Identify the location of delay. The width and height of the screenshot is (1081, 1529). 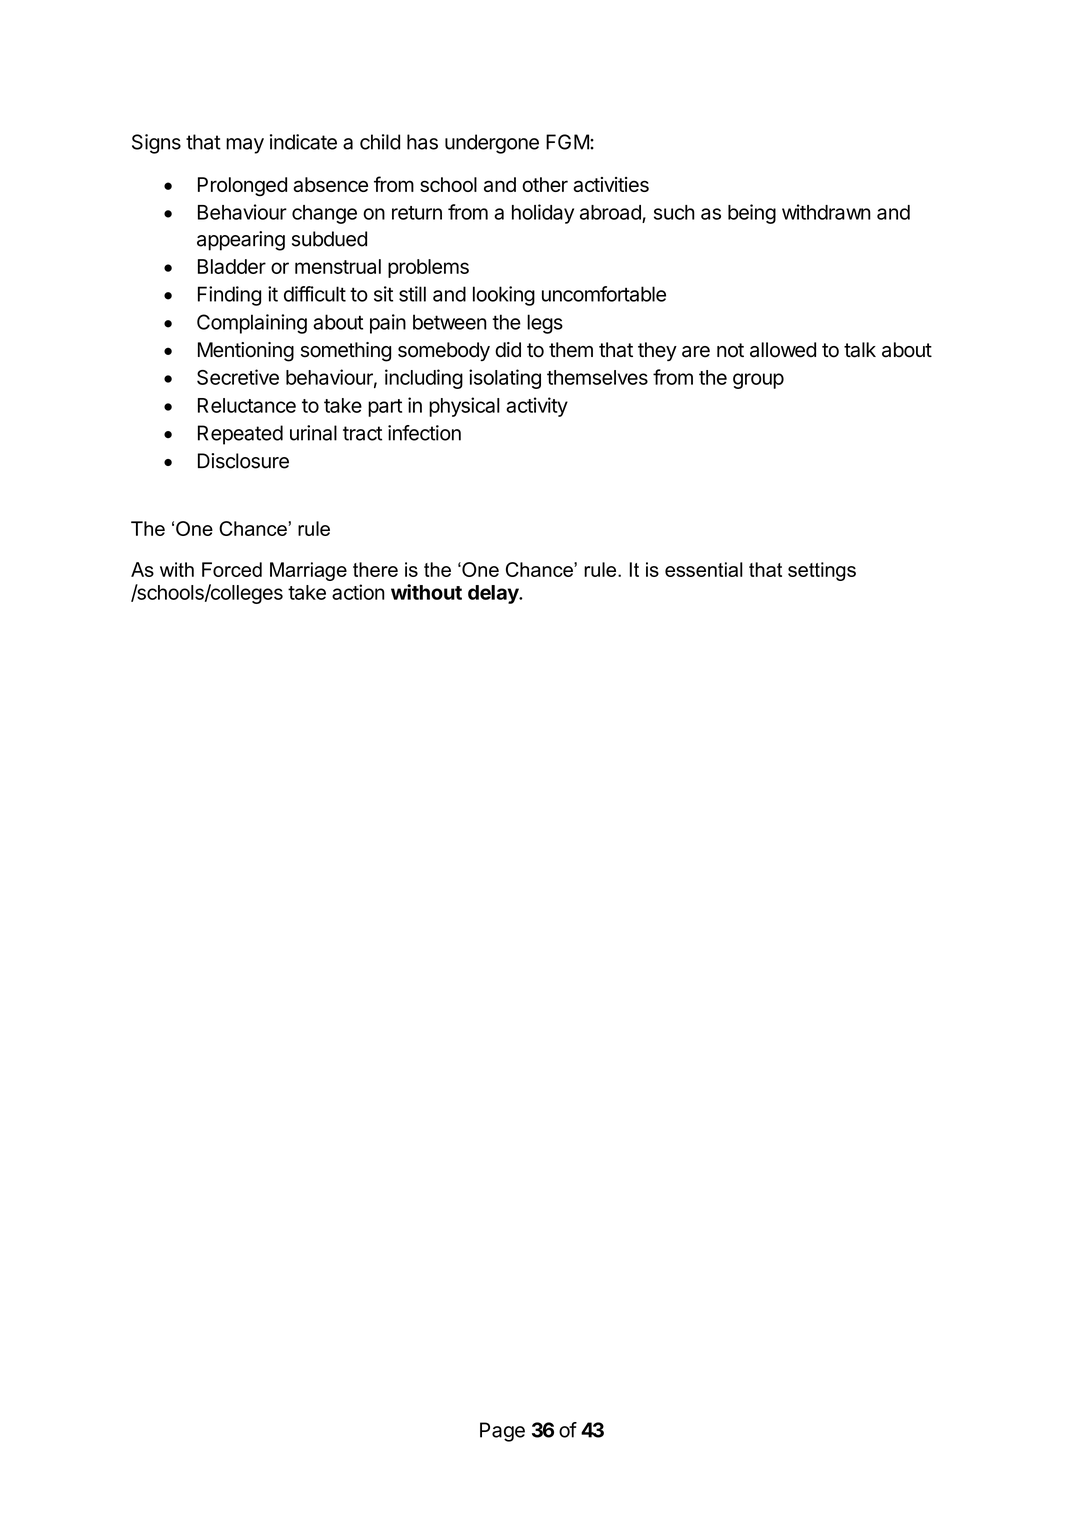
(494, 594).
